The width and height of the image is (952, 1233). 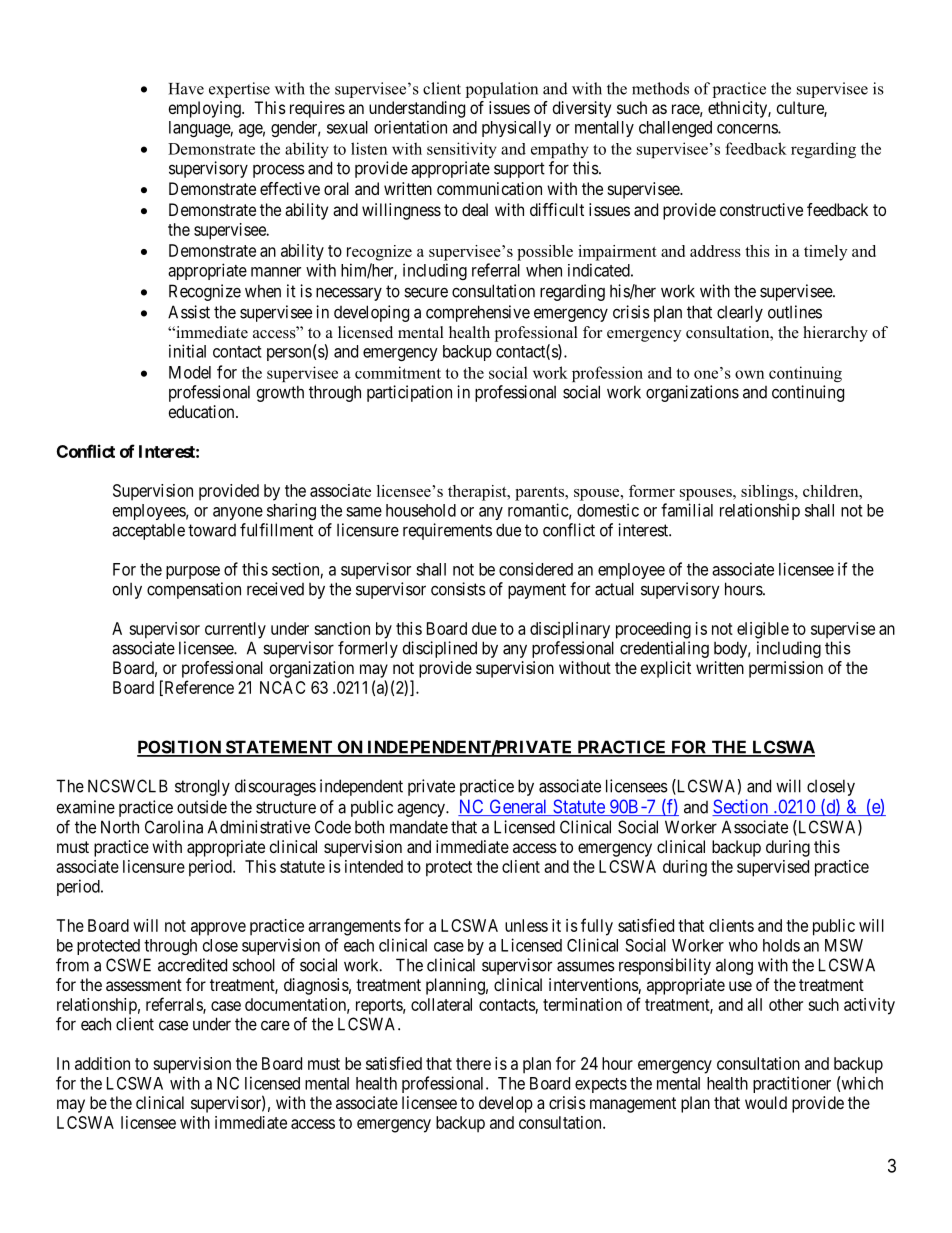 I want to click on General, so click(x=518, y=807).
